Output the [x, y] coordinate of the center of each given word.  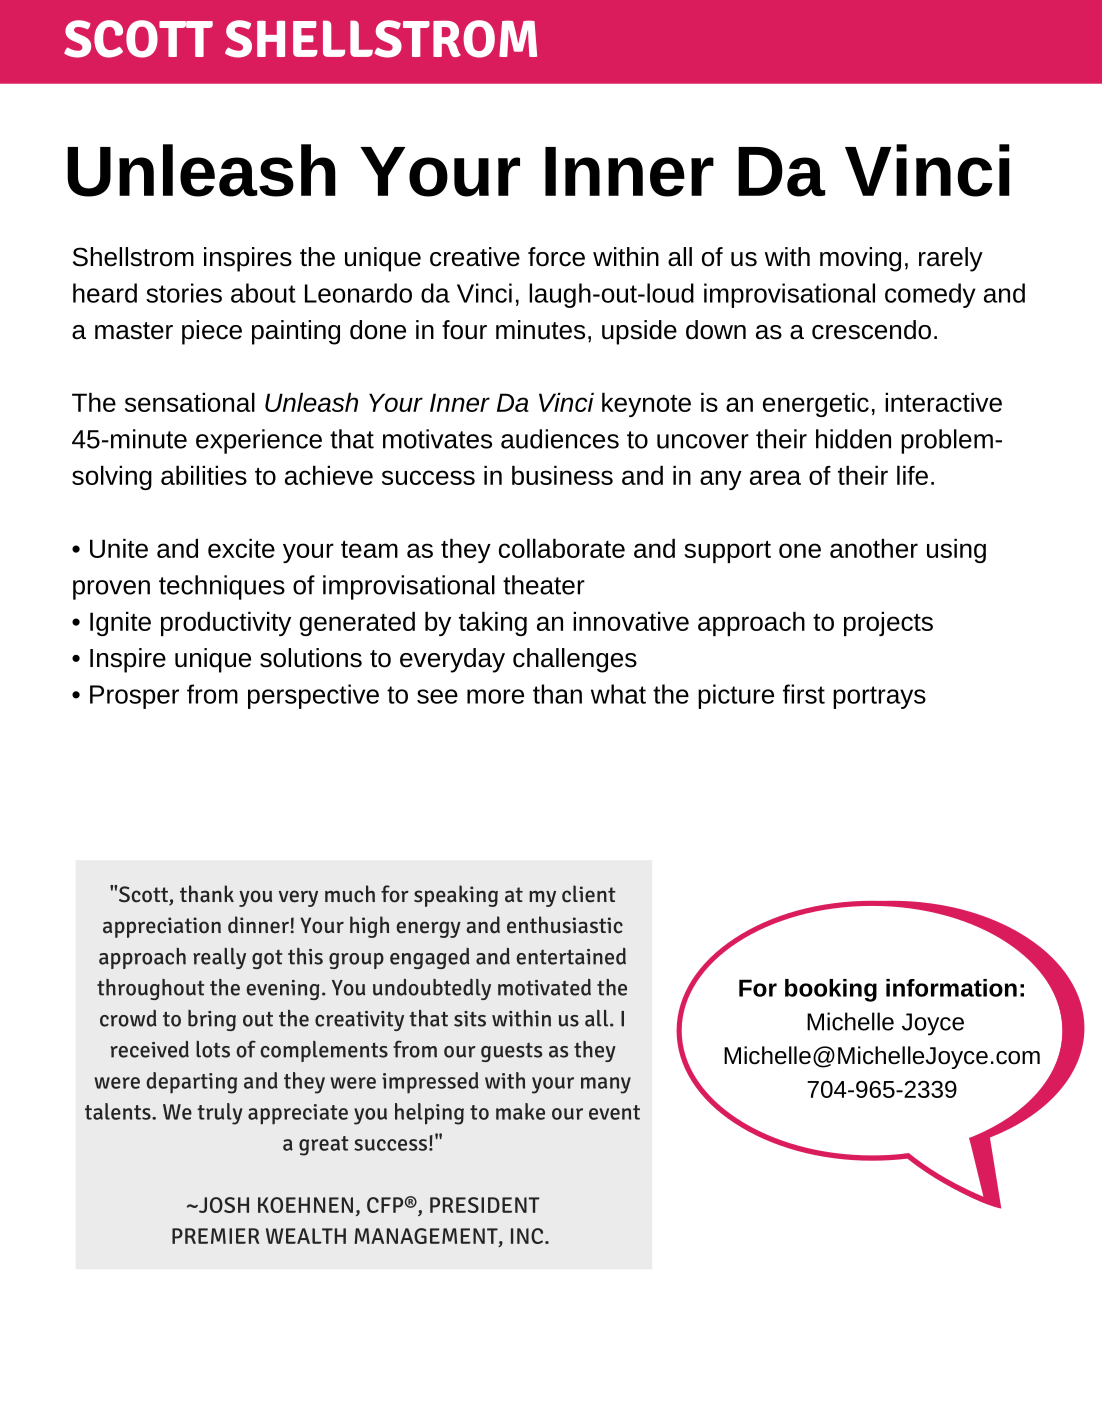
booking [831, 990]
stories [184, 293]
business [562, 475]
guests [511, 1052]
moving [860, 259]
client [589, 894]
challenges [575, 660]
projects [888, 623]
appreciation [162, 927]
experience [259, 441]
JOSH [223, 1205]
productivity [226, 623]
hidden [853, 439]
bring [212, 1020]
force [556, 257]
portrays [879, 697]
